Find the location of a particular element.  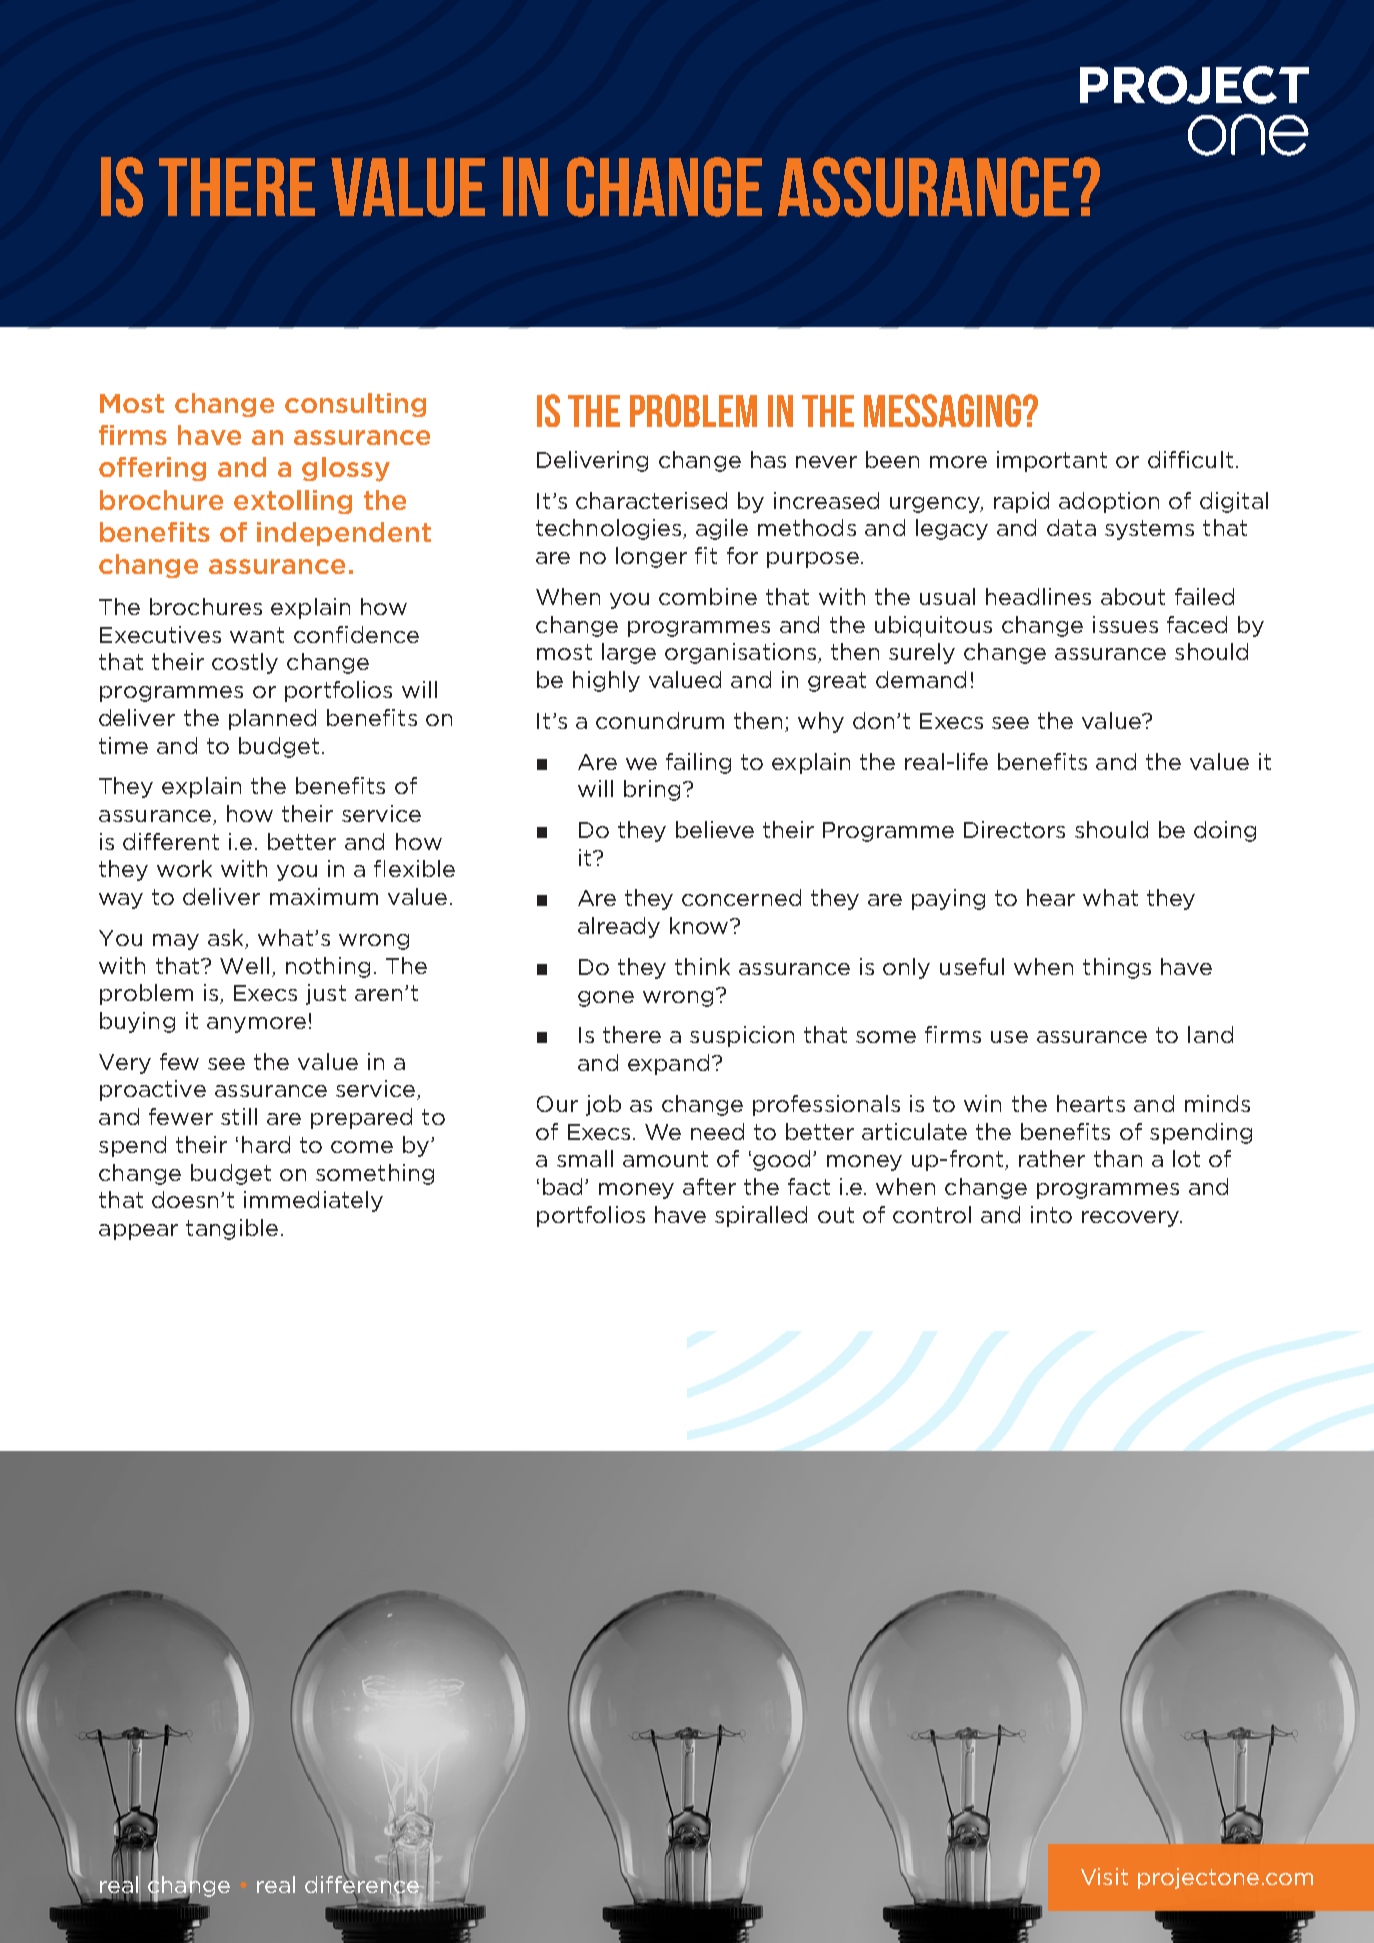

ask is located at coordinates (227, 939).
